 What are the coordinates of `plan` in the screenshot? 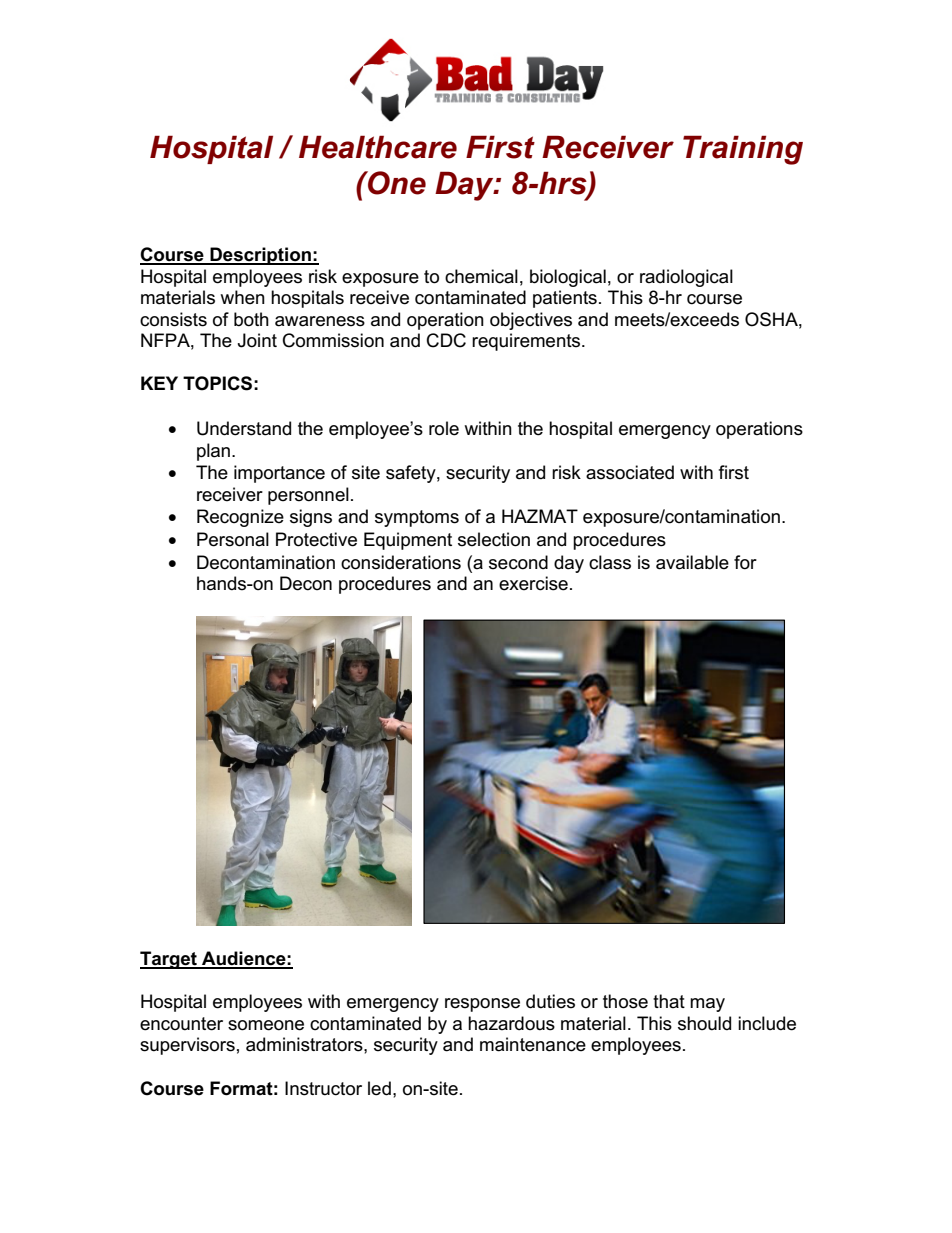 It's located at (213, 452).
